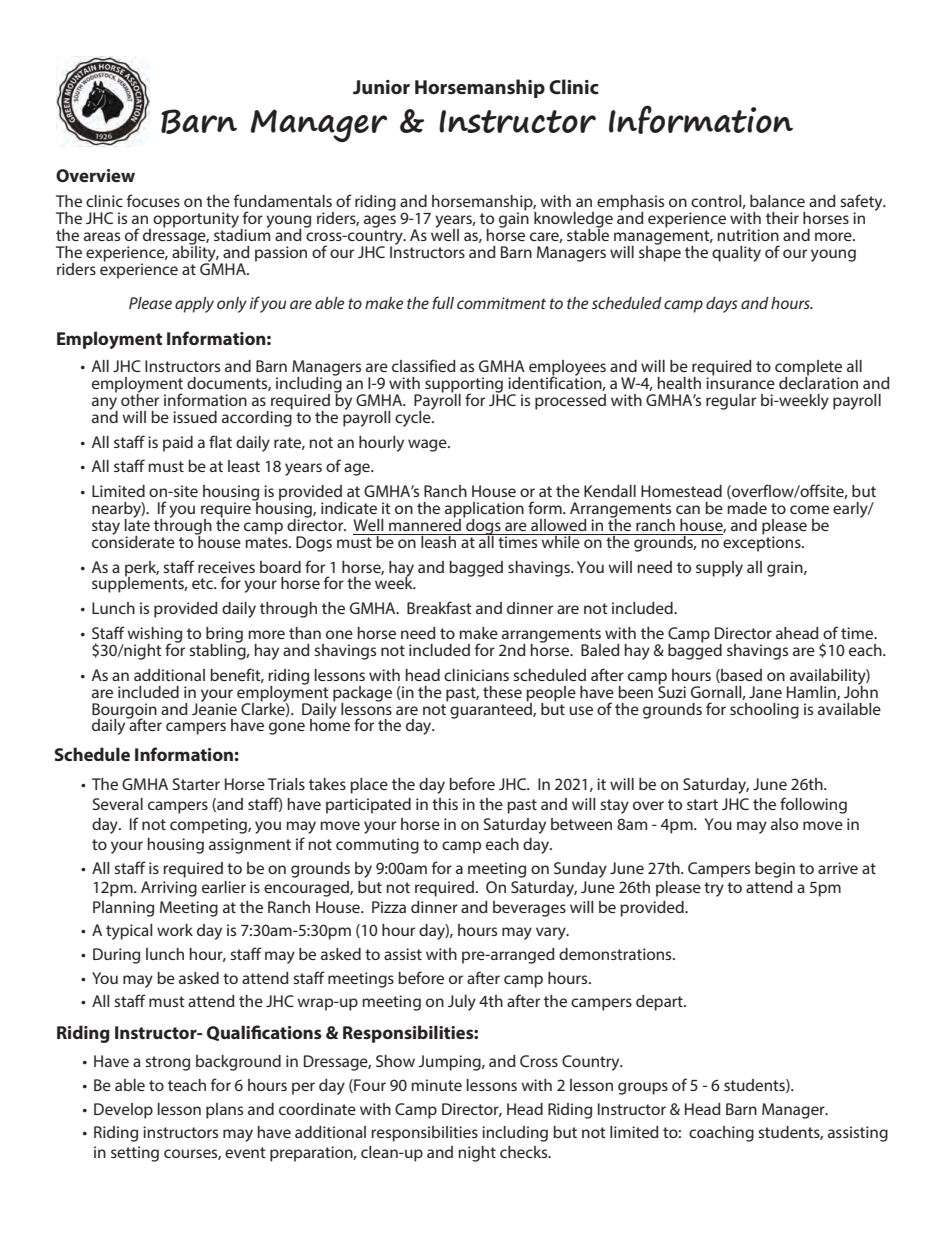 Image resolution: width=952 pixels, height=1233 pixels. What do you see at coordinates (224, 636) in the image?
I see `bring` at bounding box center [224, 636].
